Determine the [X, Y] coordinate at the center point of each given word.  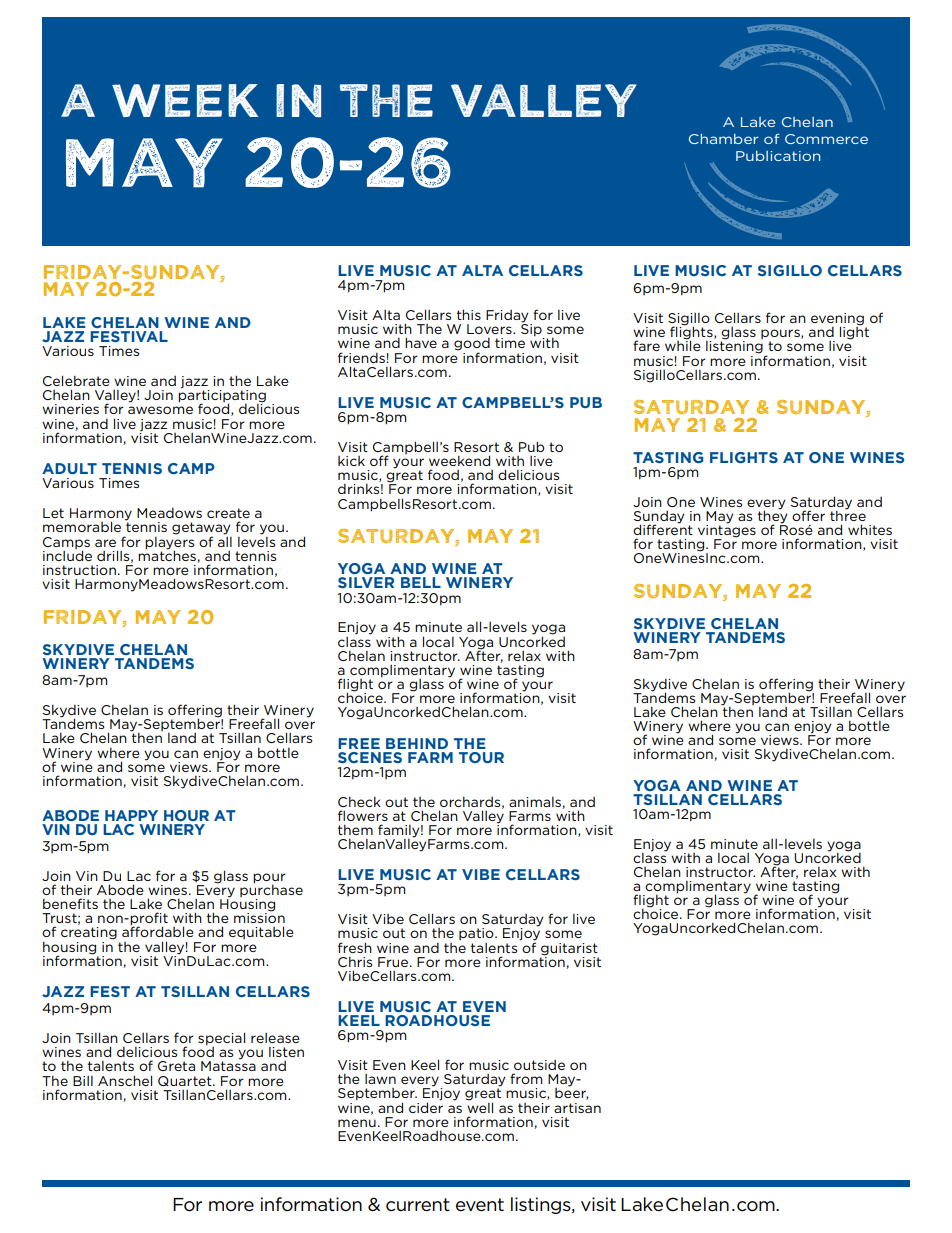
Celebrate [76, 380]
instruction [79, 570]
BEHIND [417, 743]
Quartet [186, 1081]
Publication [778, 156]
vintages [727, 531]
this [469, 314]
